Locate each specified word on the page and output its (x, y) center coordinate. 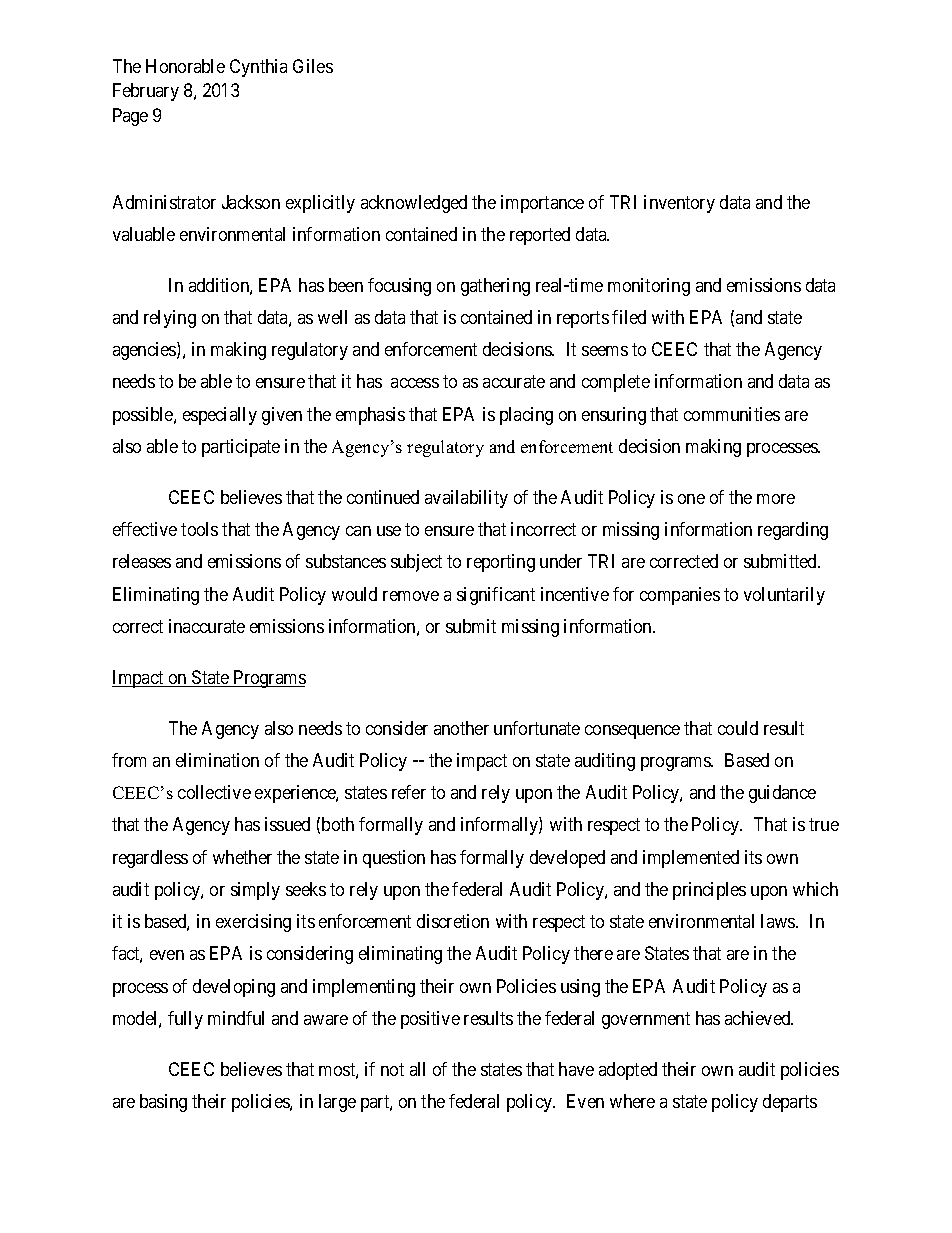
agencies (145, 351)
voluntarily (784, 596)
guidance (782, 794)
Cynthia (258, 68)
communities (732, 414)
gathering (495, 287)
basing (163, 1103)
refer (409, 792)
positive (430, 1020)
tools (199, 529)
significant (496, 596)
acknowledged (414, 204)
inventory (679, 204)
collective (214, 792)
